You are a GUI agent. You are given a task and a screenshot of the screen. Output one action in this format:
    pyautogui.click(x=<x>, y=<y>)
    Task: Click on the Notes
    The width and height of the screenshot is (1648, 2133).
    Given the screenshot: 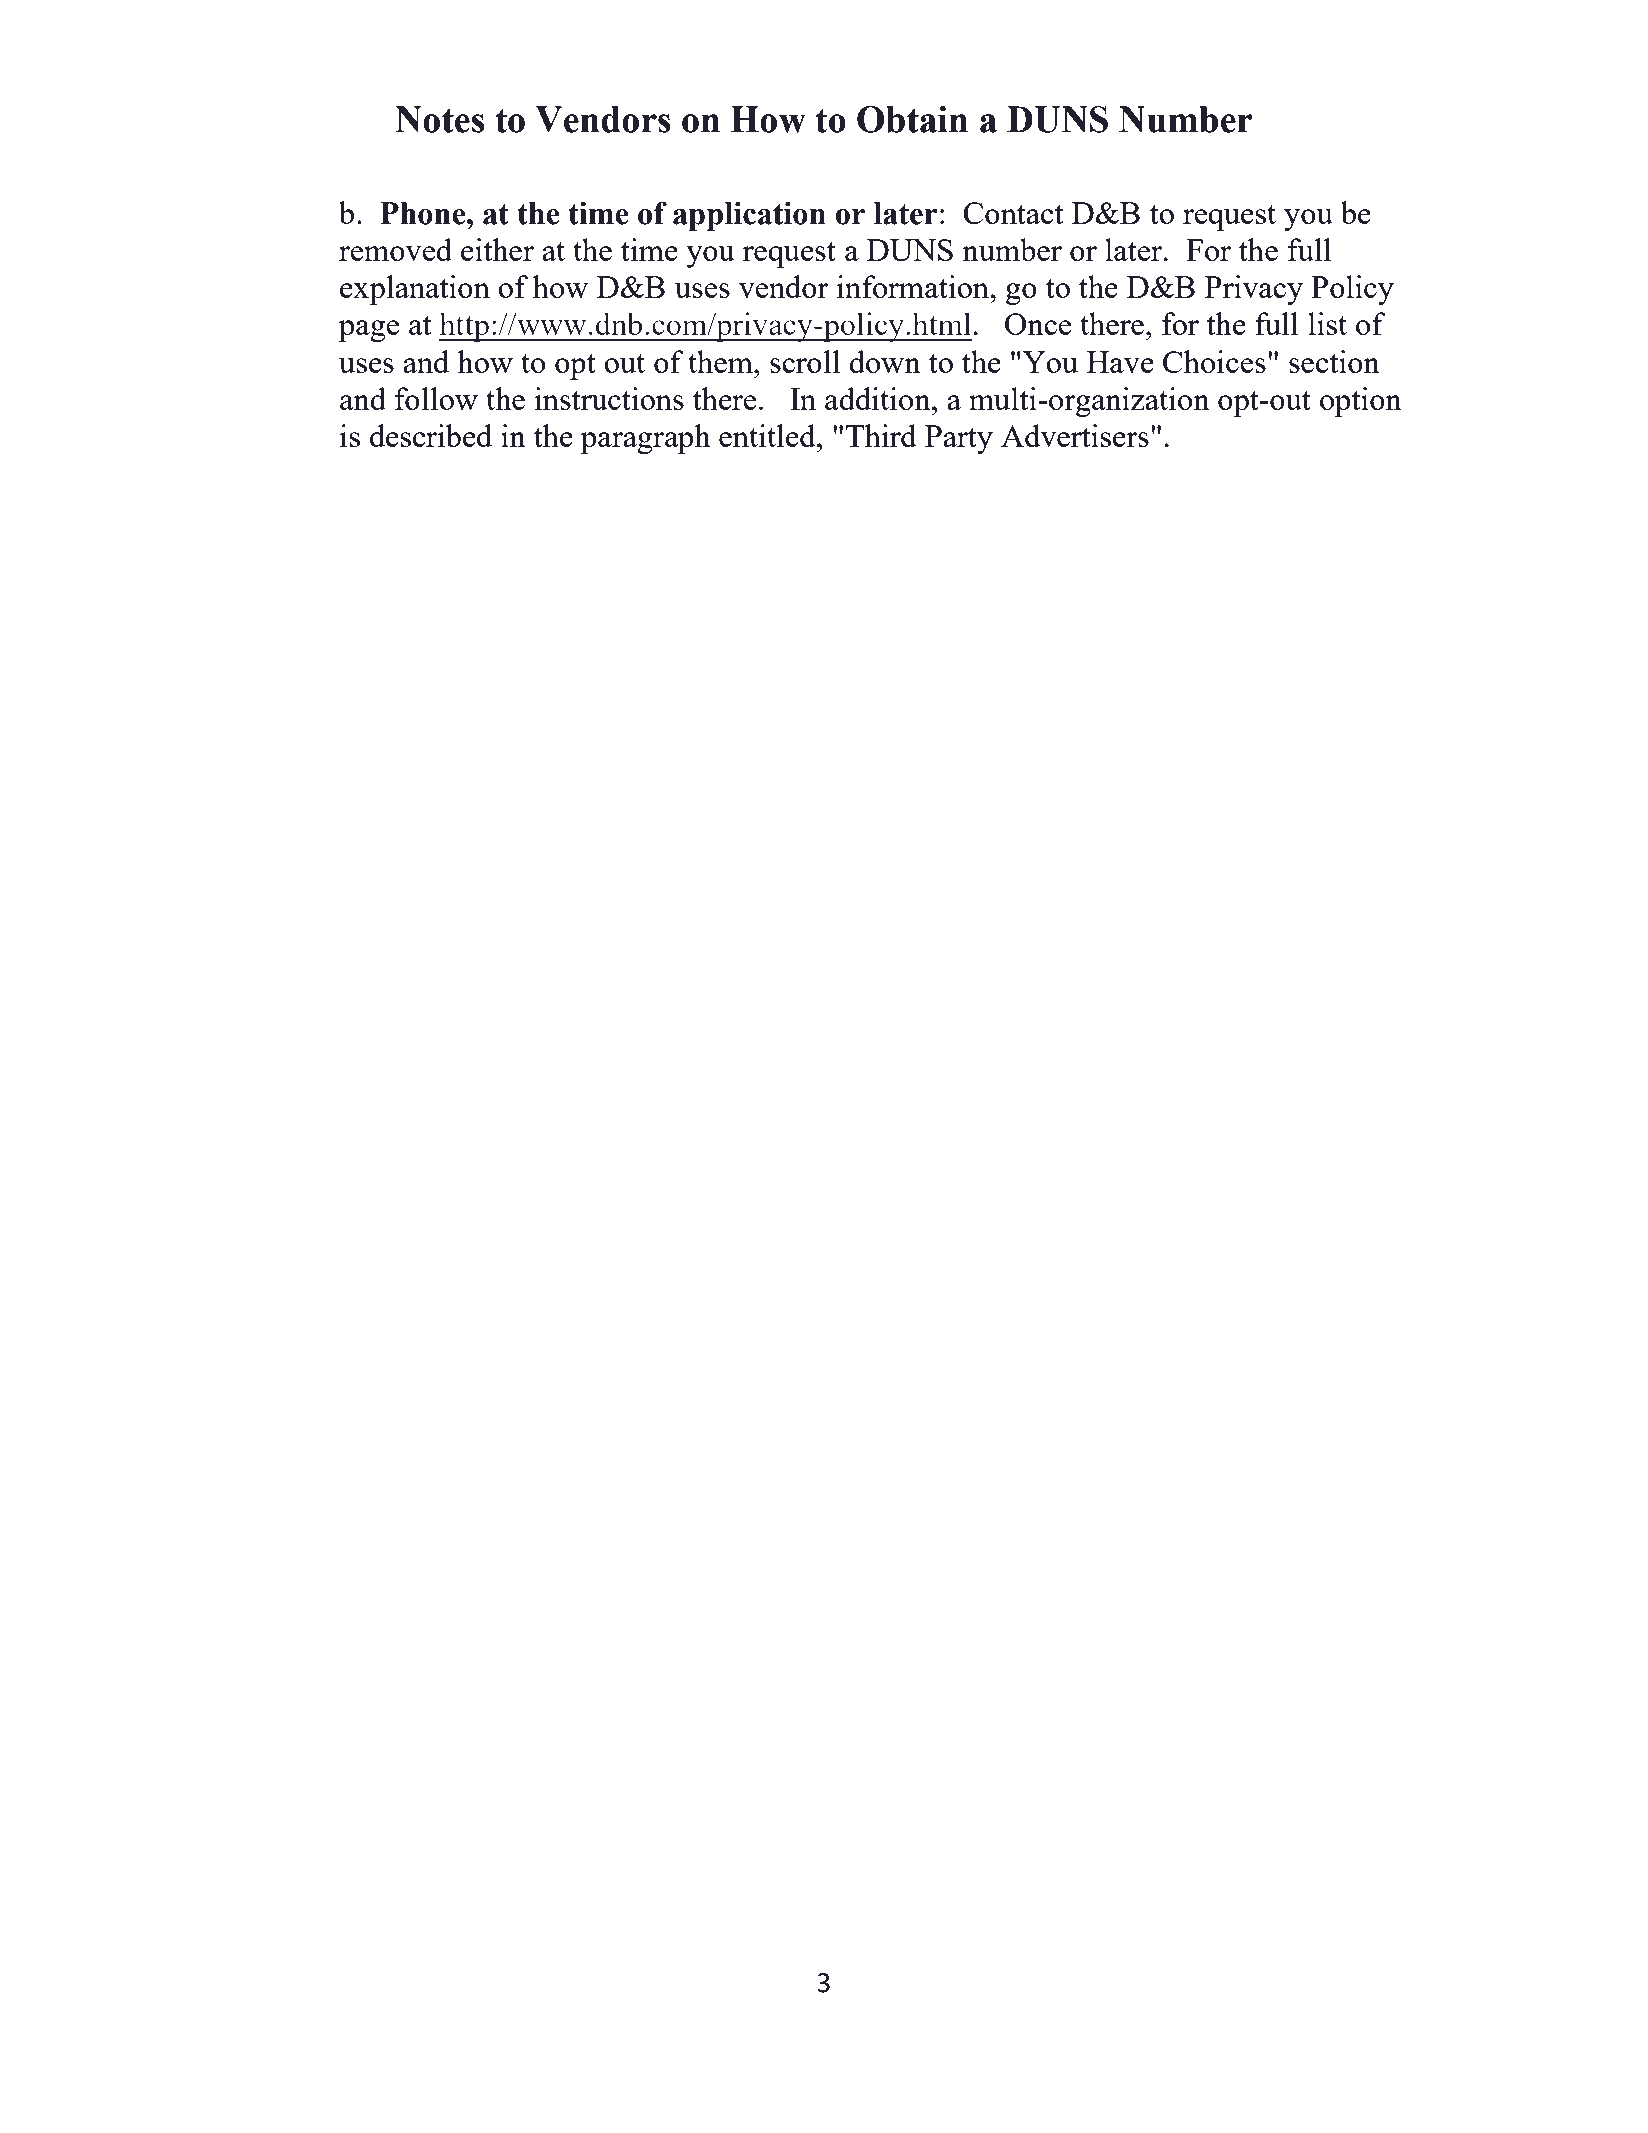 What is the action you would take?
    pyautogui.click(x=439, y=119)
